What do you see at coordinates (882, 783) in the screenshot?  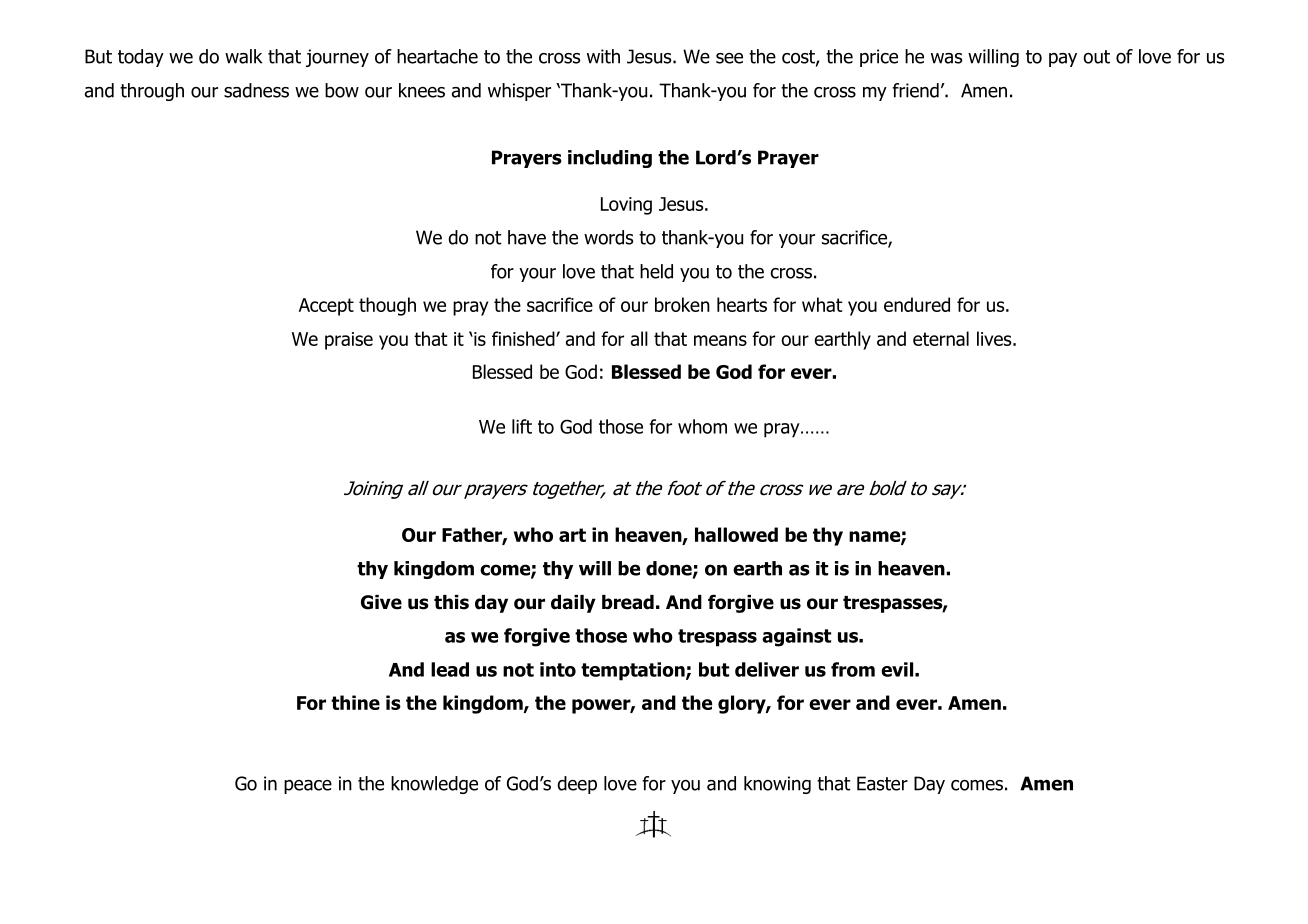 I see `Easter` at bounding box center [882, 783].
